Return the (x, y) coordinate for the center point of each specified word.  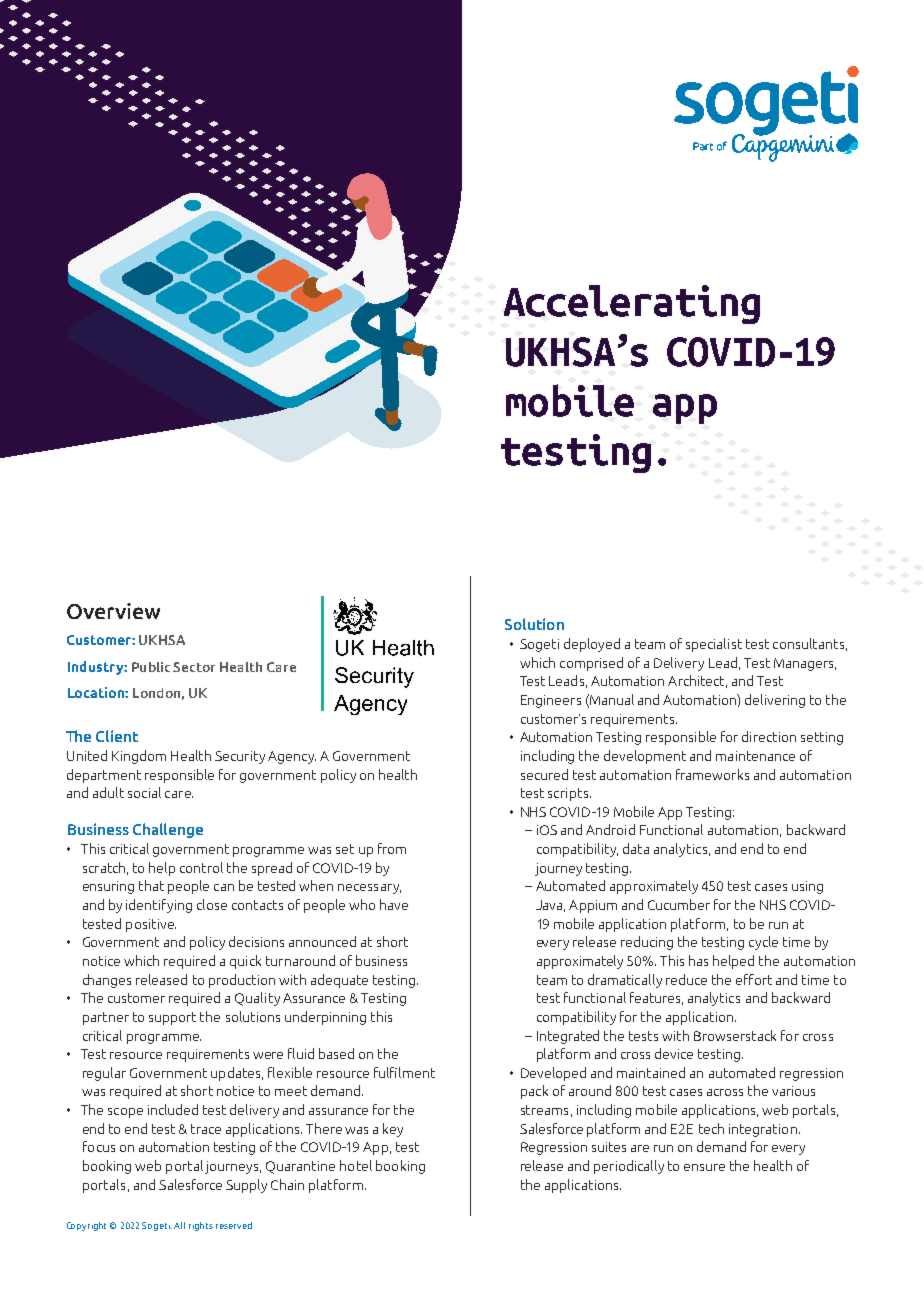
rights (201, 1226)
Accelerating (632, 304)
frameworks (712, 774)
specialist (714, 645)
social (144, 792)
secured (544, 774)
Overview (113, 611)
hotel (356, 1165)
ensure (704, 1167)
